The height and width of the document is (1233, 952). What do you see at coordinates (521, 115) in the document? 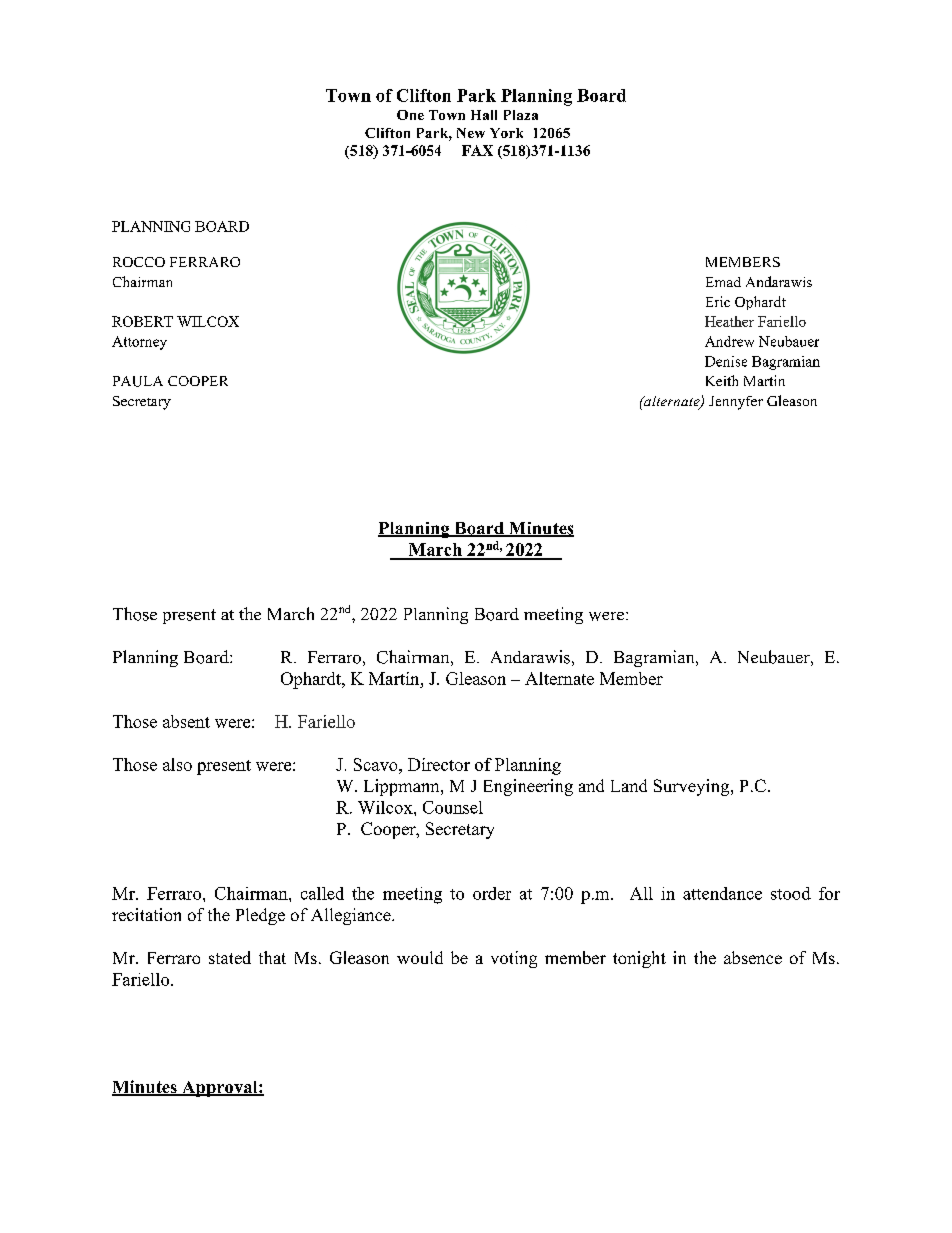
I see `Plaza` at bounding box center [521, 115].
